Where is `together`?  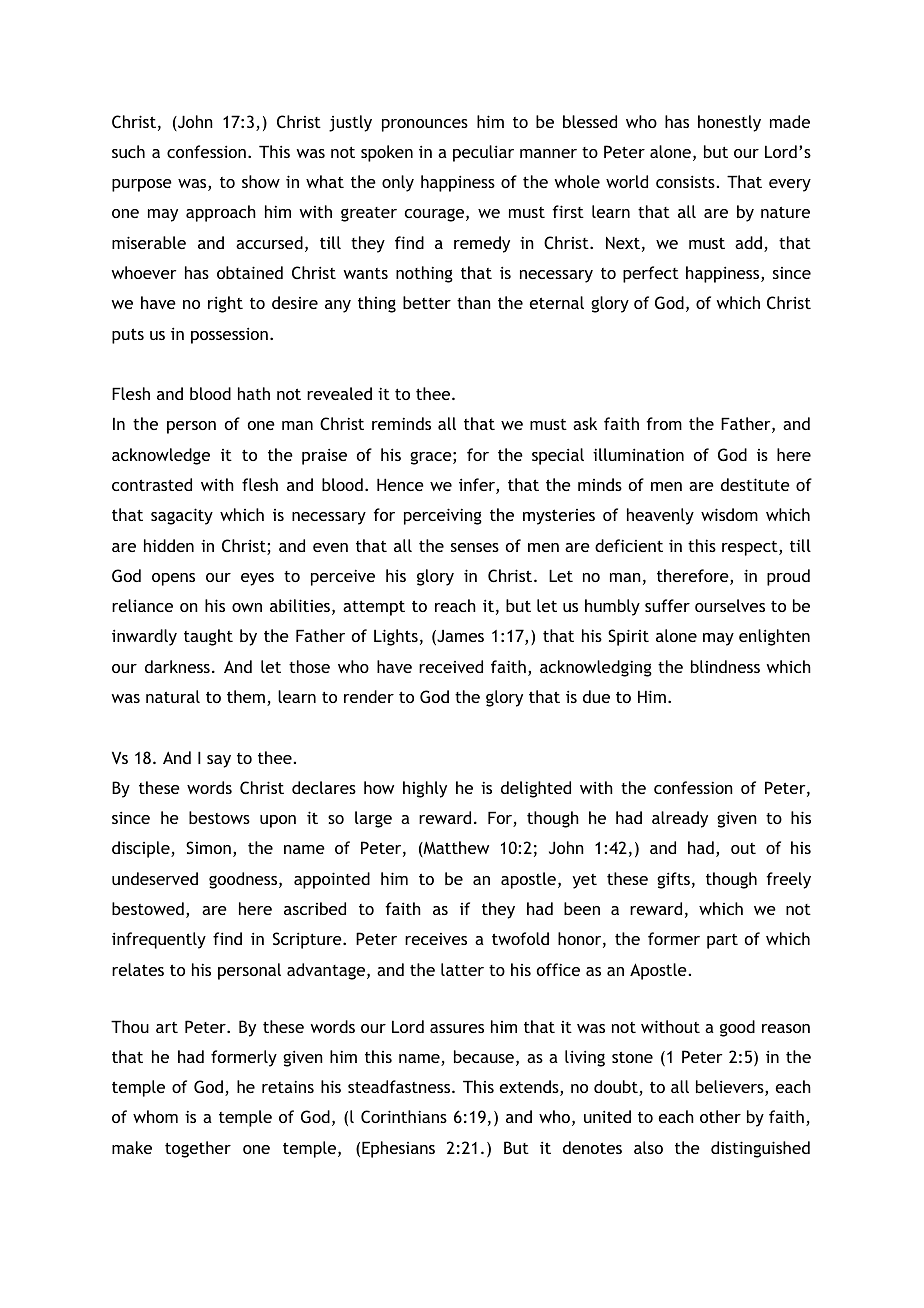
together is located at coordinates (198, 1149).
